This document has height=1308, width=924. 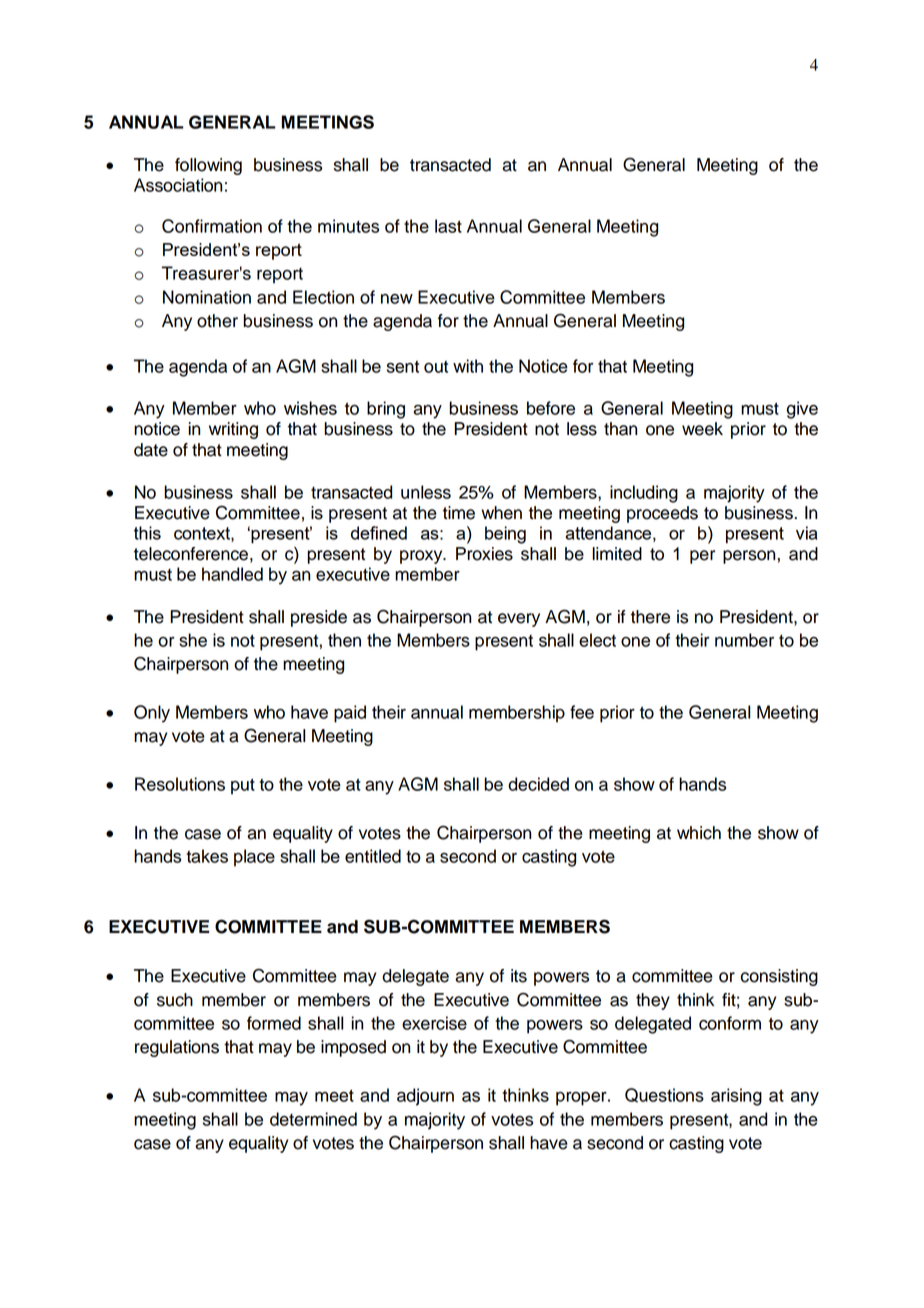 I want to click on every, so click(x=519, y=620).
